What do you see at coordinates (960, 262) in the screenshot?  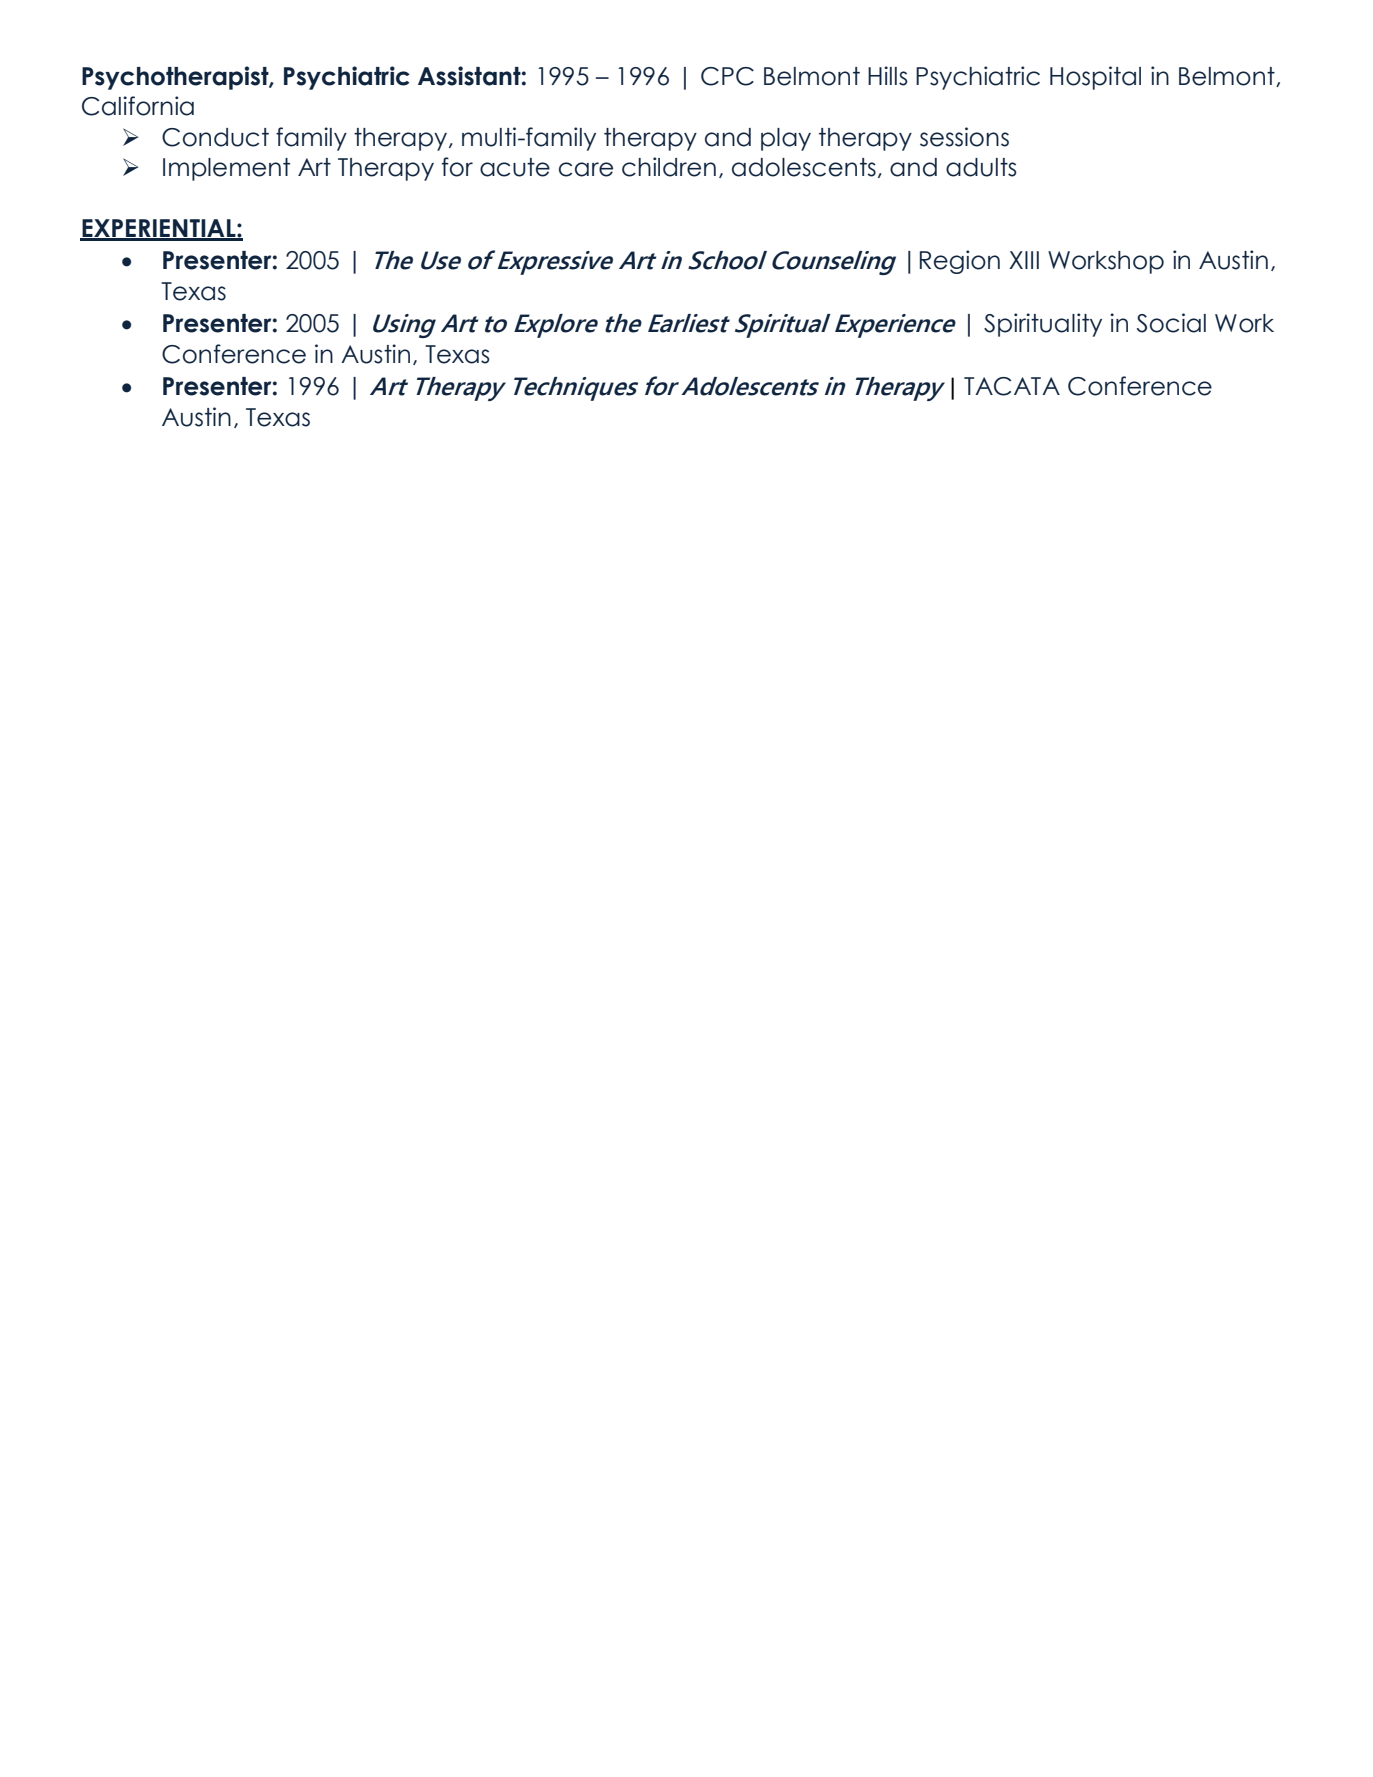 I see `Region` at bounding box center [960, 262].
